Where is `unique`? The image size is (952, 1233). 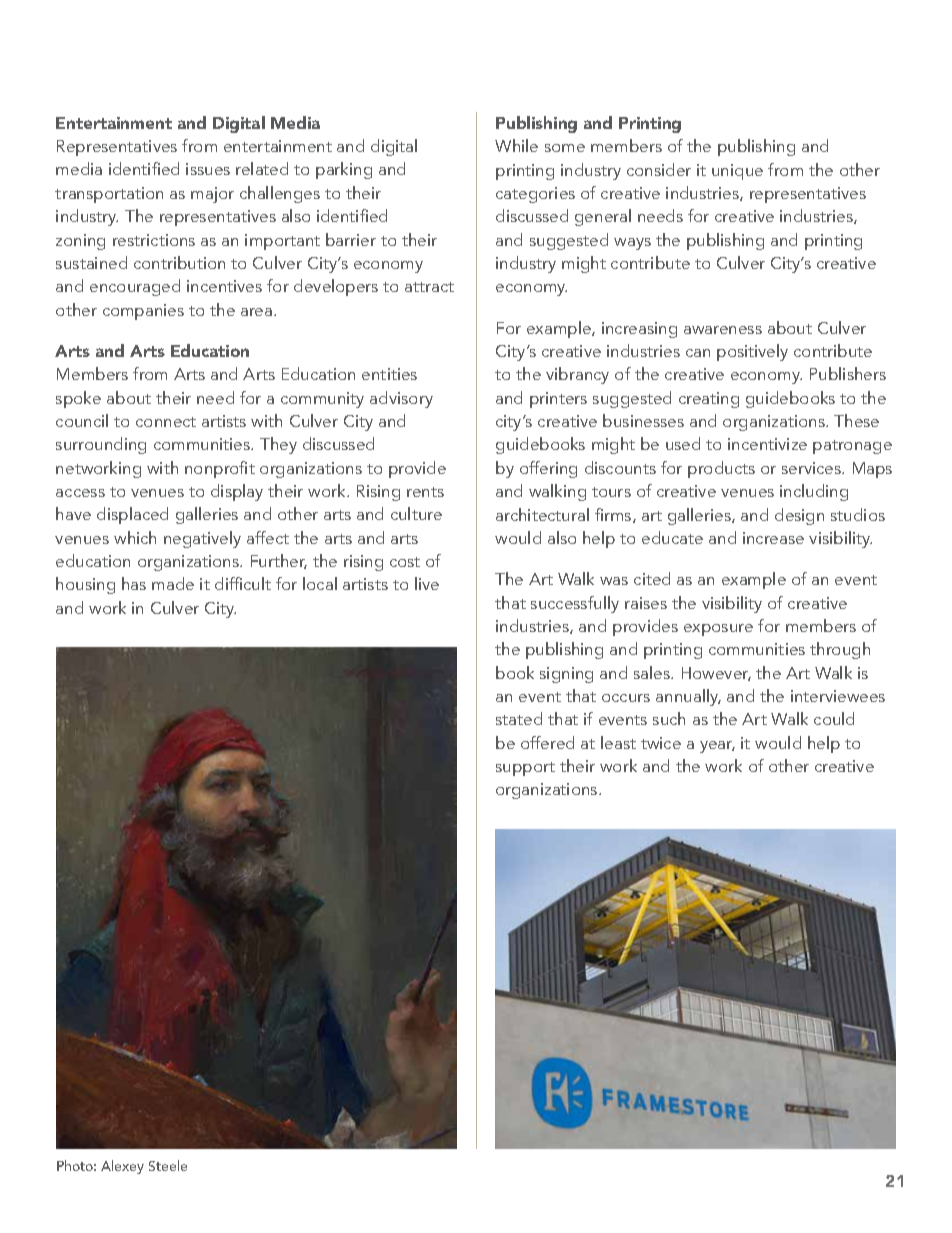 unique is located at coordinates (737, 172).
